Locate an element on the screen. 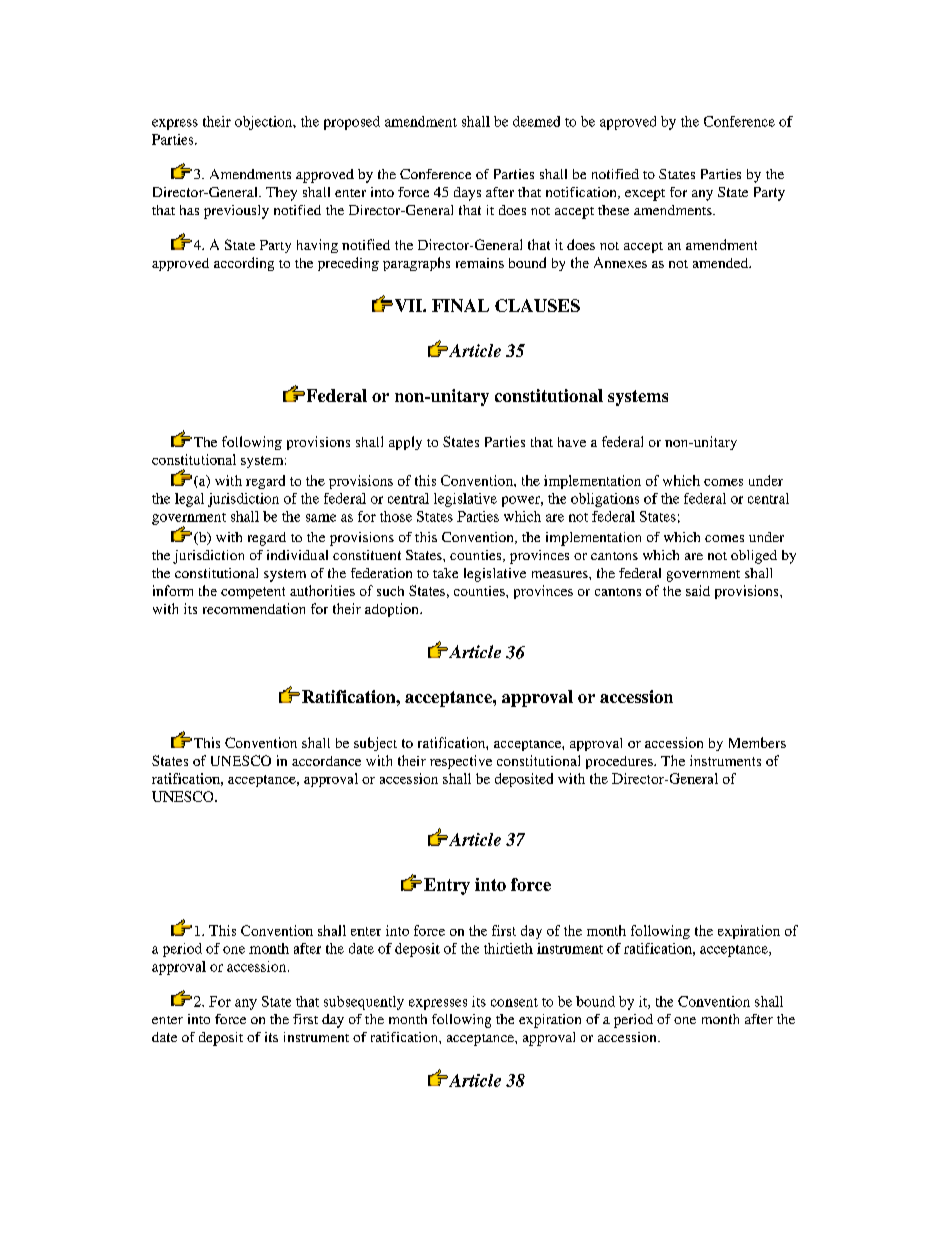 The width and height of the screenshot is (952, 1233). take is located at coordinates (445, 573).
